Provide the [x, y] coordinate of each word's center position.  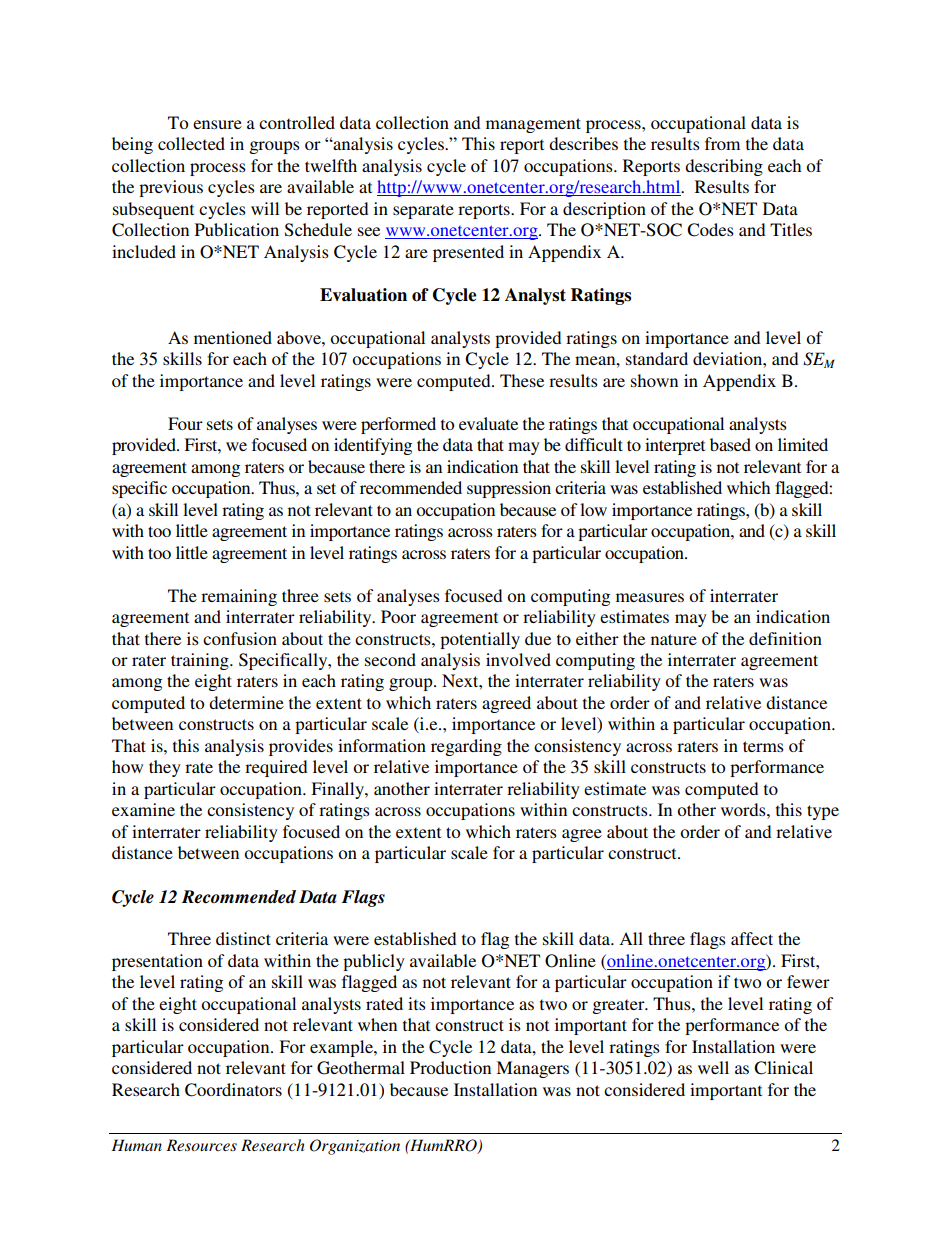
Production [450, 1067]
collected [191, 143]
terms [763, 746]
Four [185, 423]
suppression [509, 489]
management [533, 125]
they [165, 768]
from [722, 143]
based [730, 444]
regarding [466, 747]
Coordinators [233, 1090]
